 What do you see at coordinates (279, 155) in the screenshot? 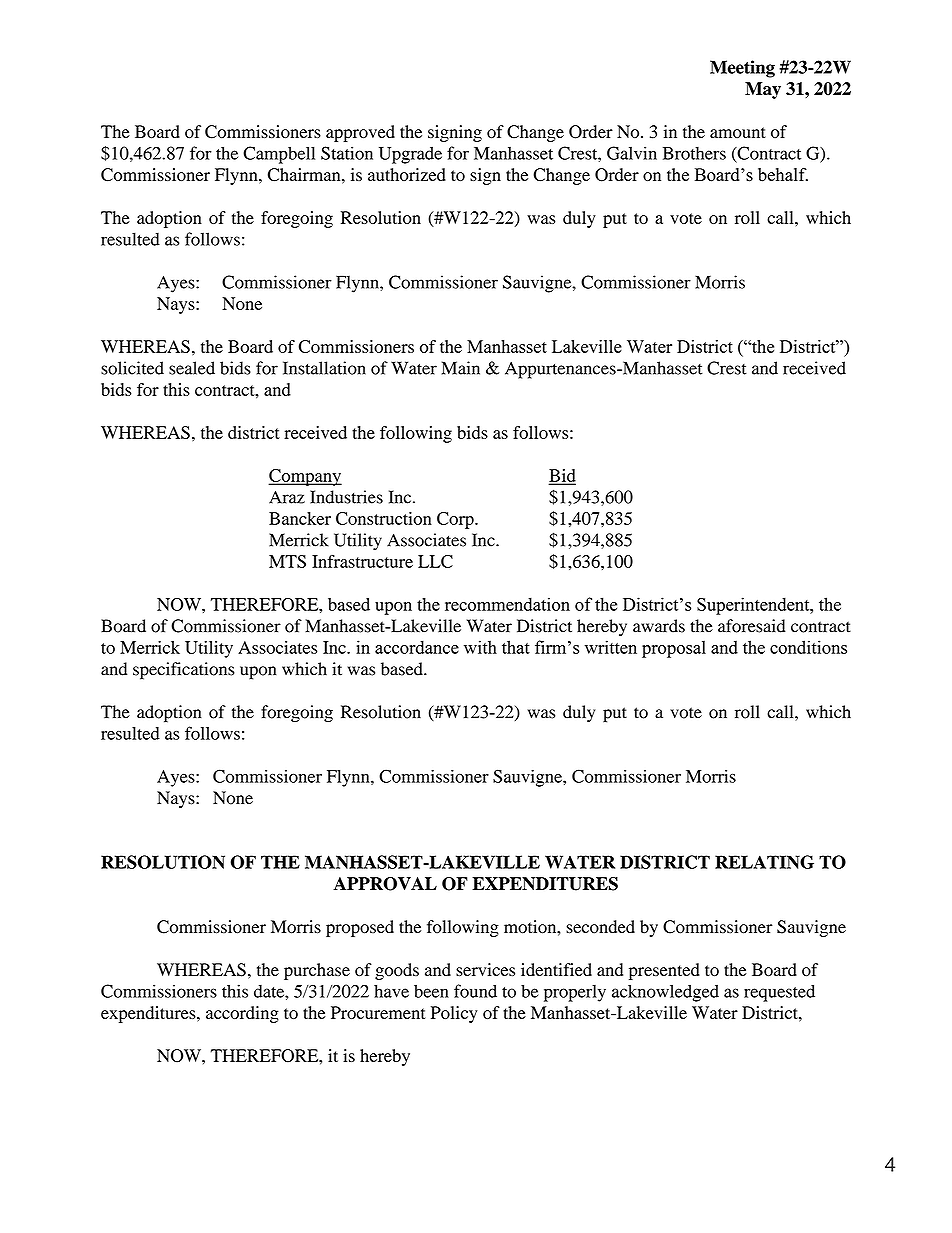
I see `Campbell` at bounding box center [279, 155].
